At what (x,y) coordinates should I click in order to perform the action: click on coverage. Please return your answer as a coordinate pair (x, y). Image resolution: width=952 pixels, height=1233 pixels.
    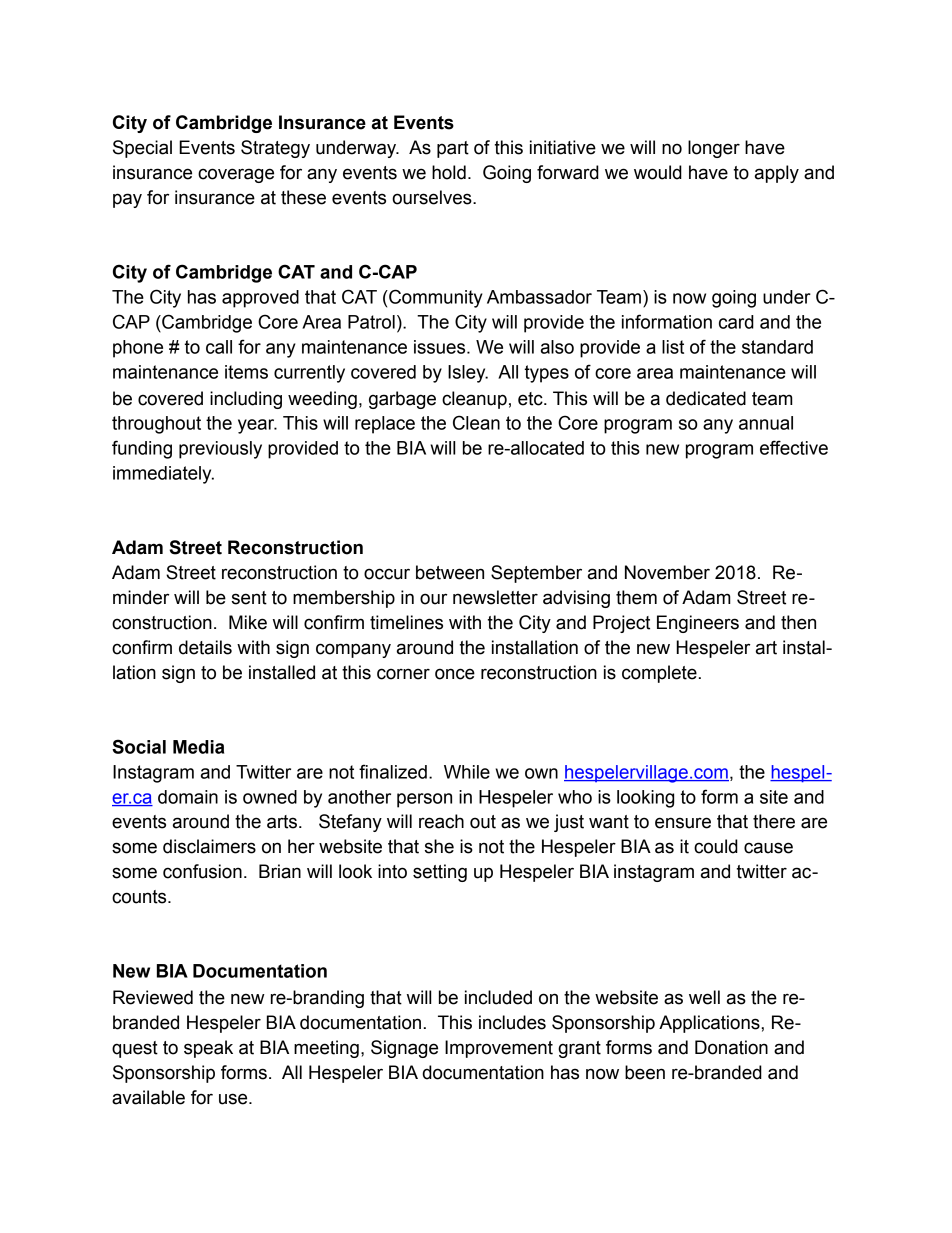
    Looking at the image, I should click on (236, 175).
